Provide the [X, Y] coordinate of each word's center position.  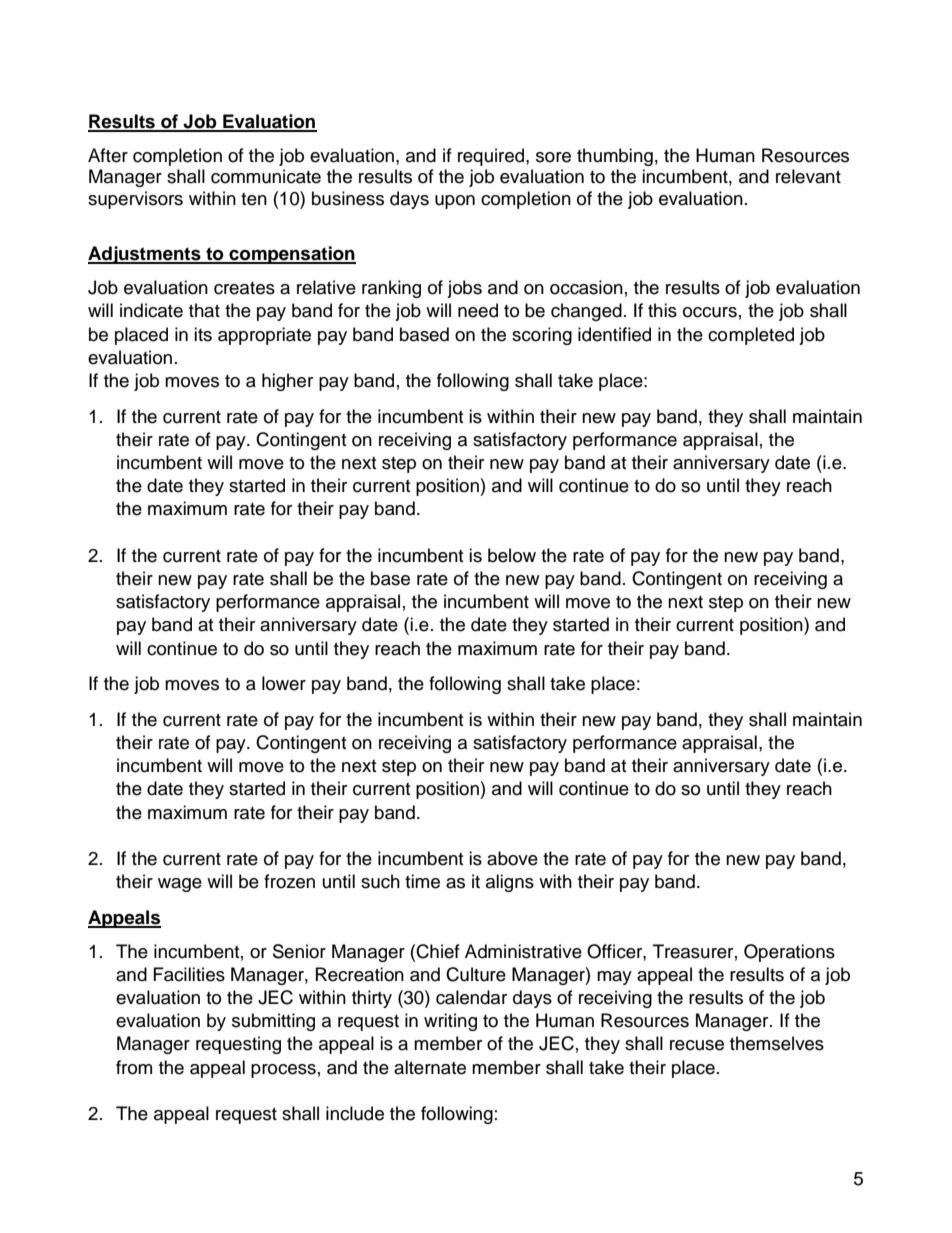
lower [284, 683]
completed [751, 336]
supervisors [135, 200]
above [512, 858]
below [512, 555]
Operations [789, 953]
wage [180, 885]
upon [455, 202]
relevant [808, 176]
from [134, 1067]
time [422, 881]
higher [287, 382]
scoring [542, 336]
